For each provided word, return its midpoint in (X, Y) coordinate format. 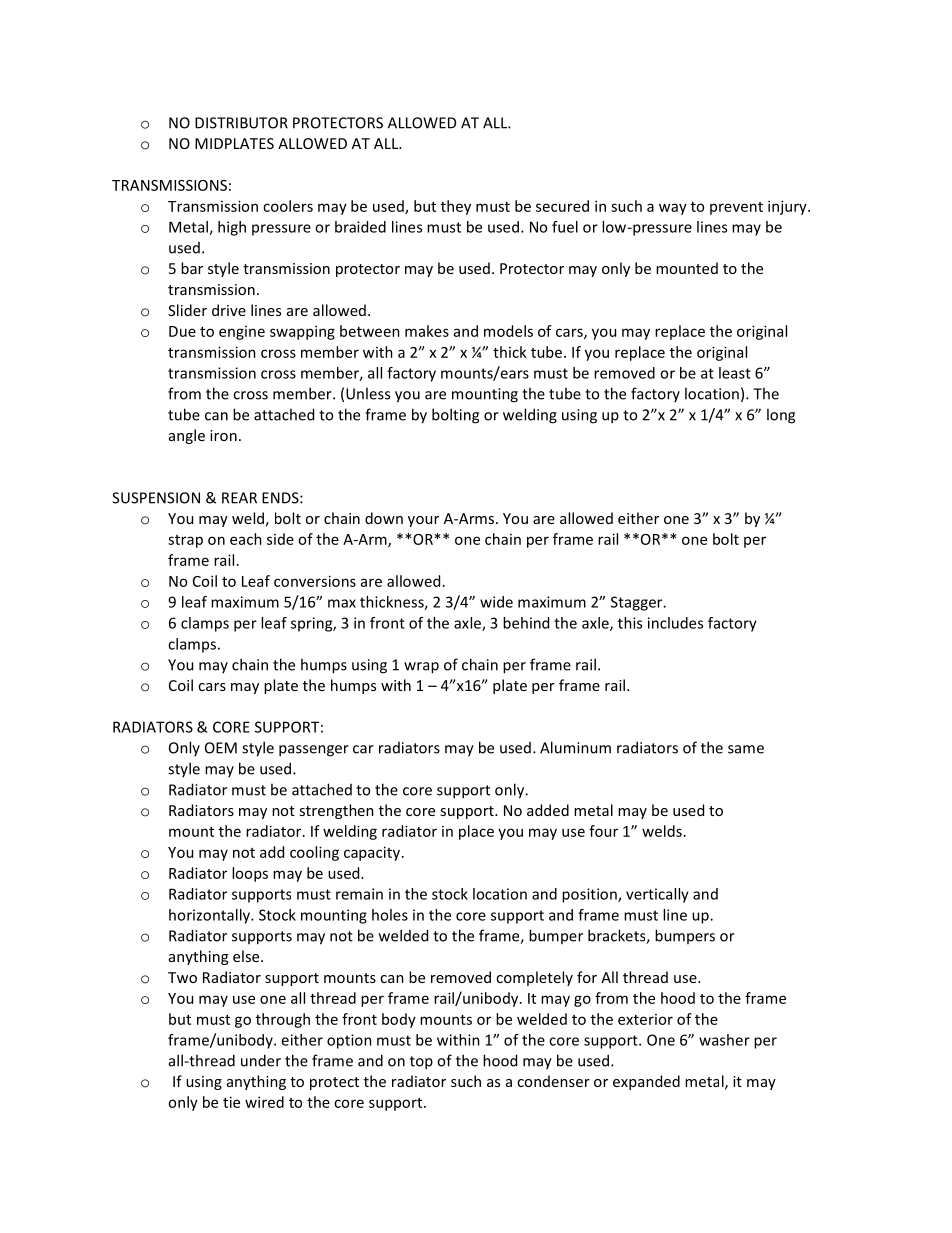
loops (250, 874)
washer (724, 1040)
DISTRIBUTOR (241, 123)
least (735, 373)
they (456, 207)
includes (675, 623)
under (261, 1060)
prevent (736, 208)
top (421, 1063)
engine (242, 333)
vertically (657, 895)
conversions (315, 581)
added (548, 810)
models (508, 331)
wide (496, 602)
